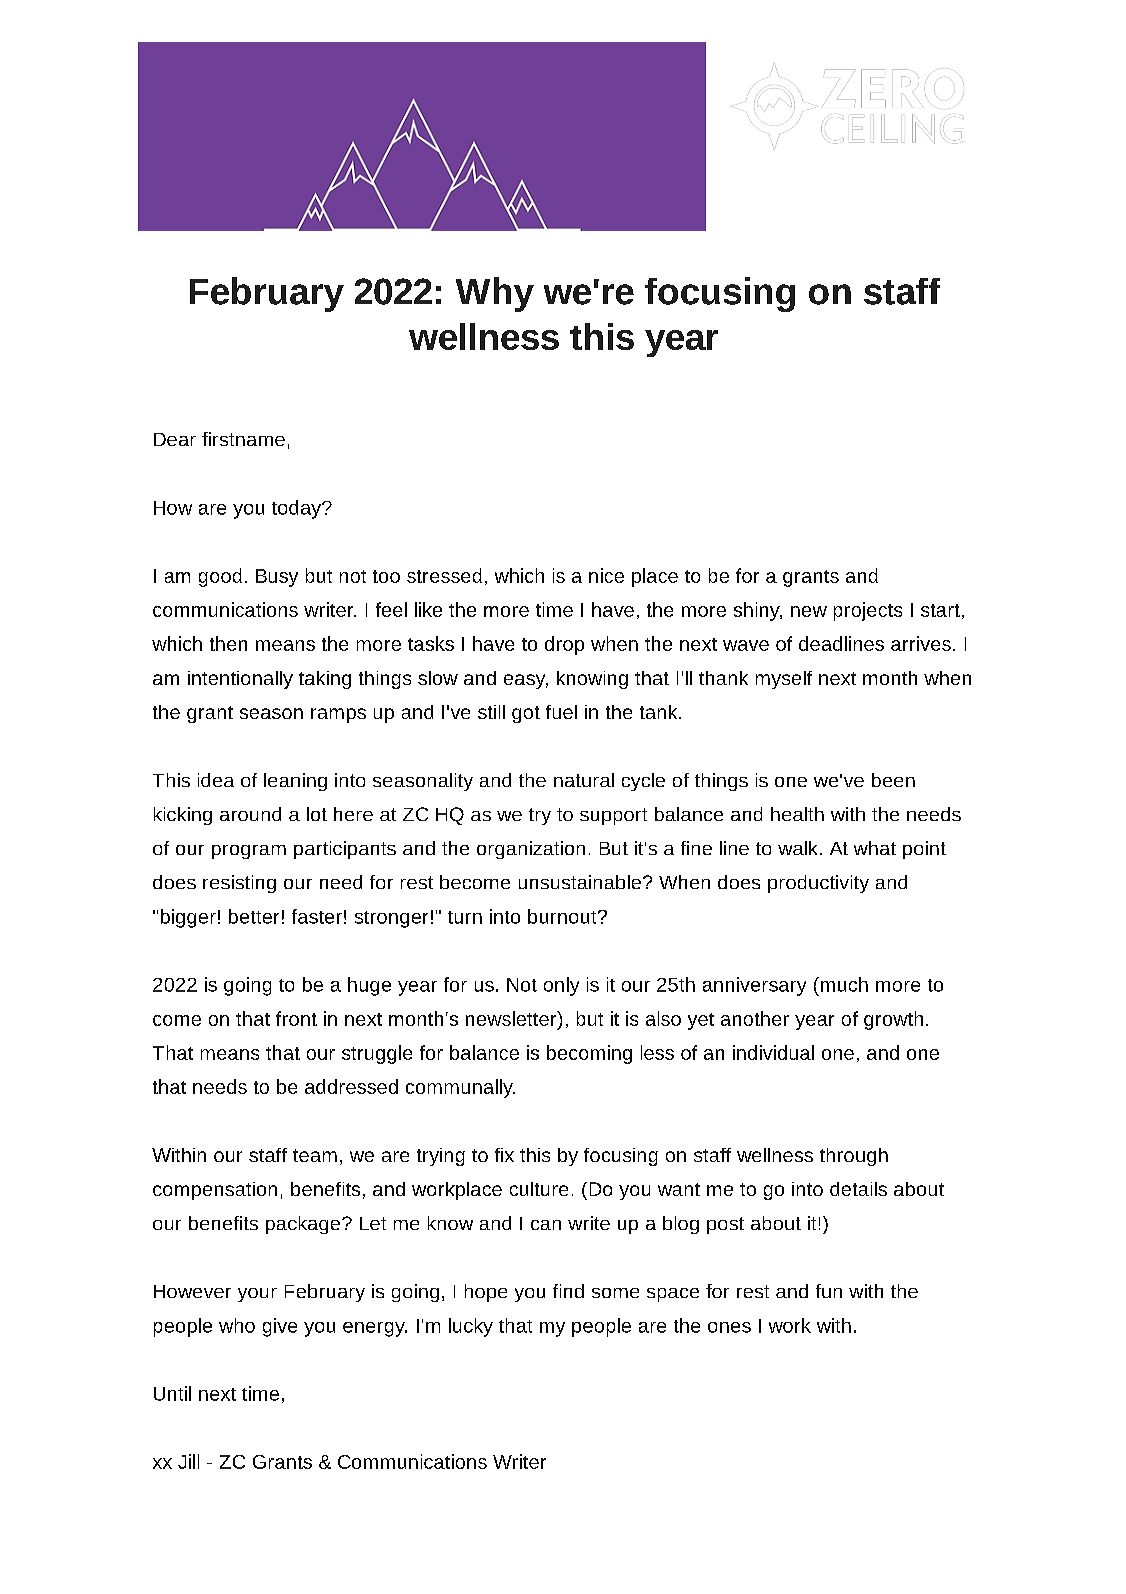 This document has width=1126, height=1594. What do you see at coordinates (784, 680) in the document?
I see `myself` at bounding box center [784, 680].
